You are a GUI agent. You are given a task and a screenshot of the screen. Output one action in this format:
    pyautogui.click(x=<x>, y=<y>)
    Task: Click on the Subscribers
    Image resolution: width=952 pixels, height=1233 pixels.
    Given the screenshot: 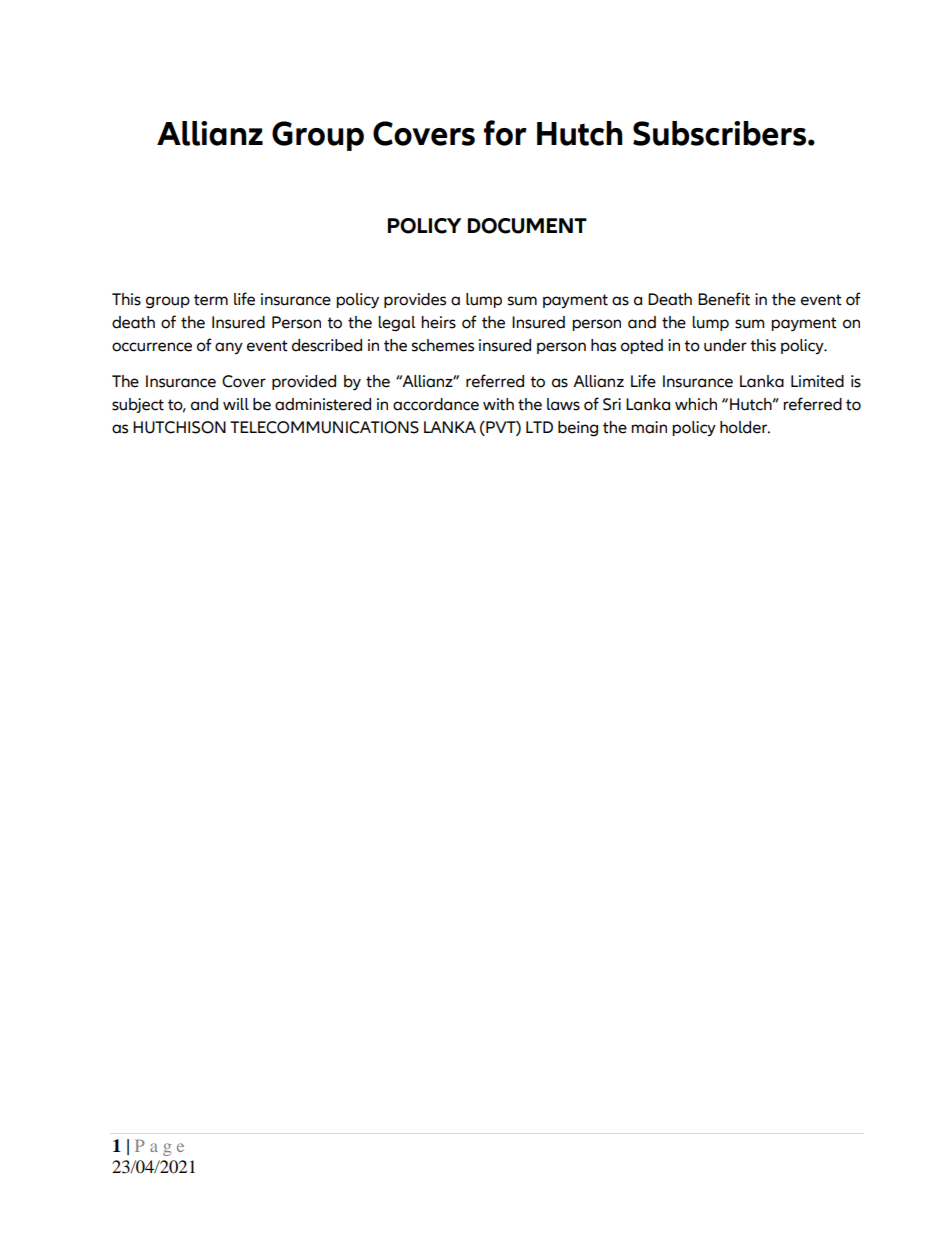 What is the action you would take?
    pyautogui.click(x=719, y=133)
